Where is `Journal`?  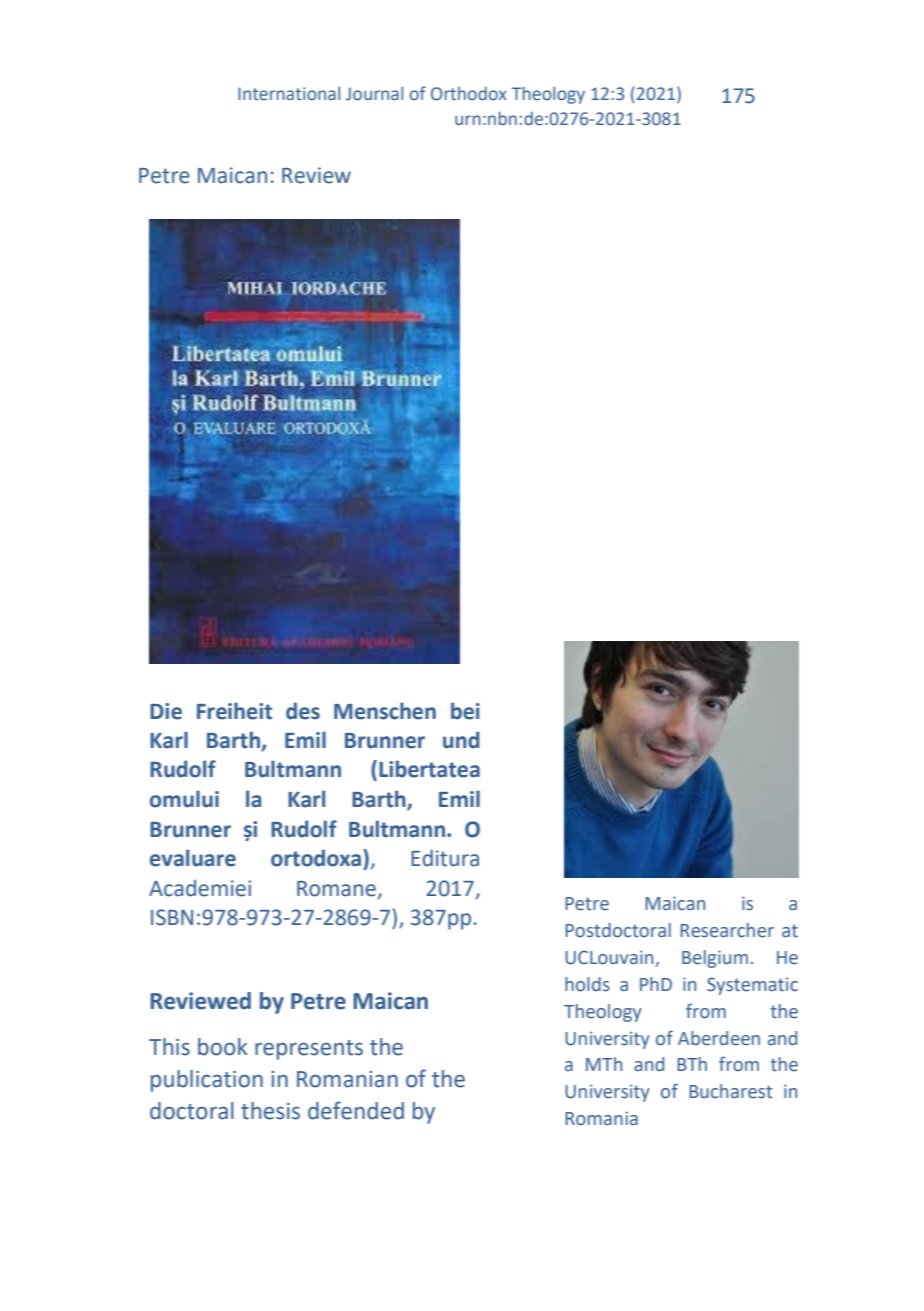
Journal is located at coordinates (374, 94).
